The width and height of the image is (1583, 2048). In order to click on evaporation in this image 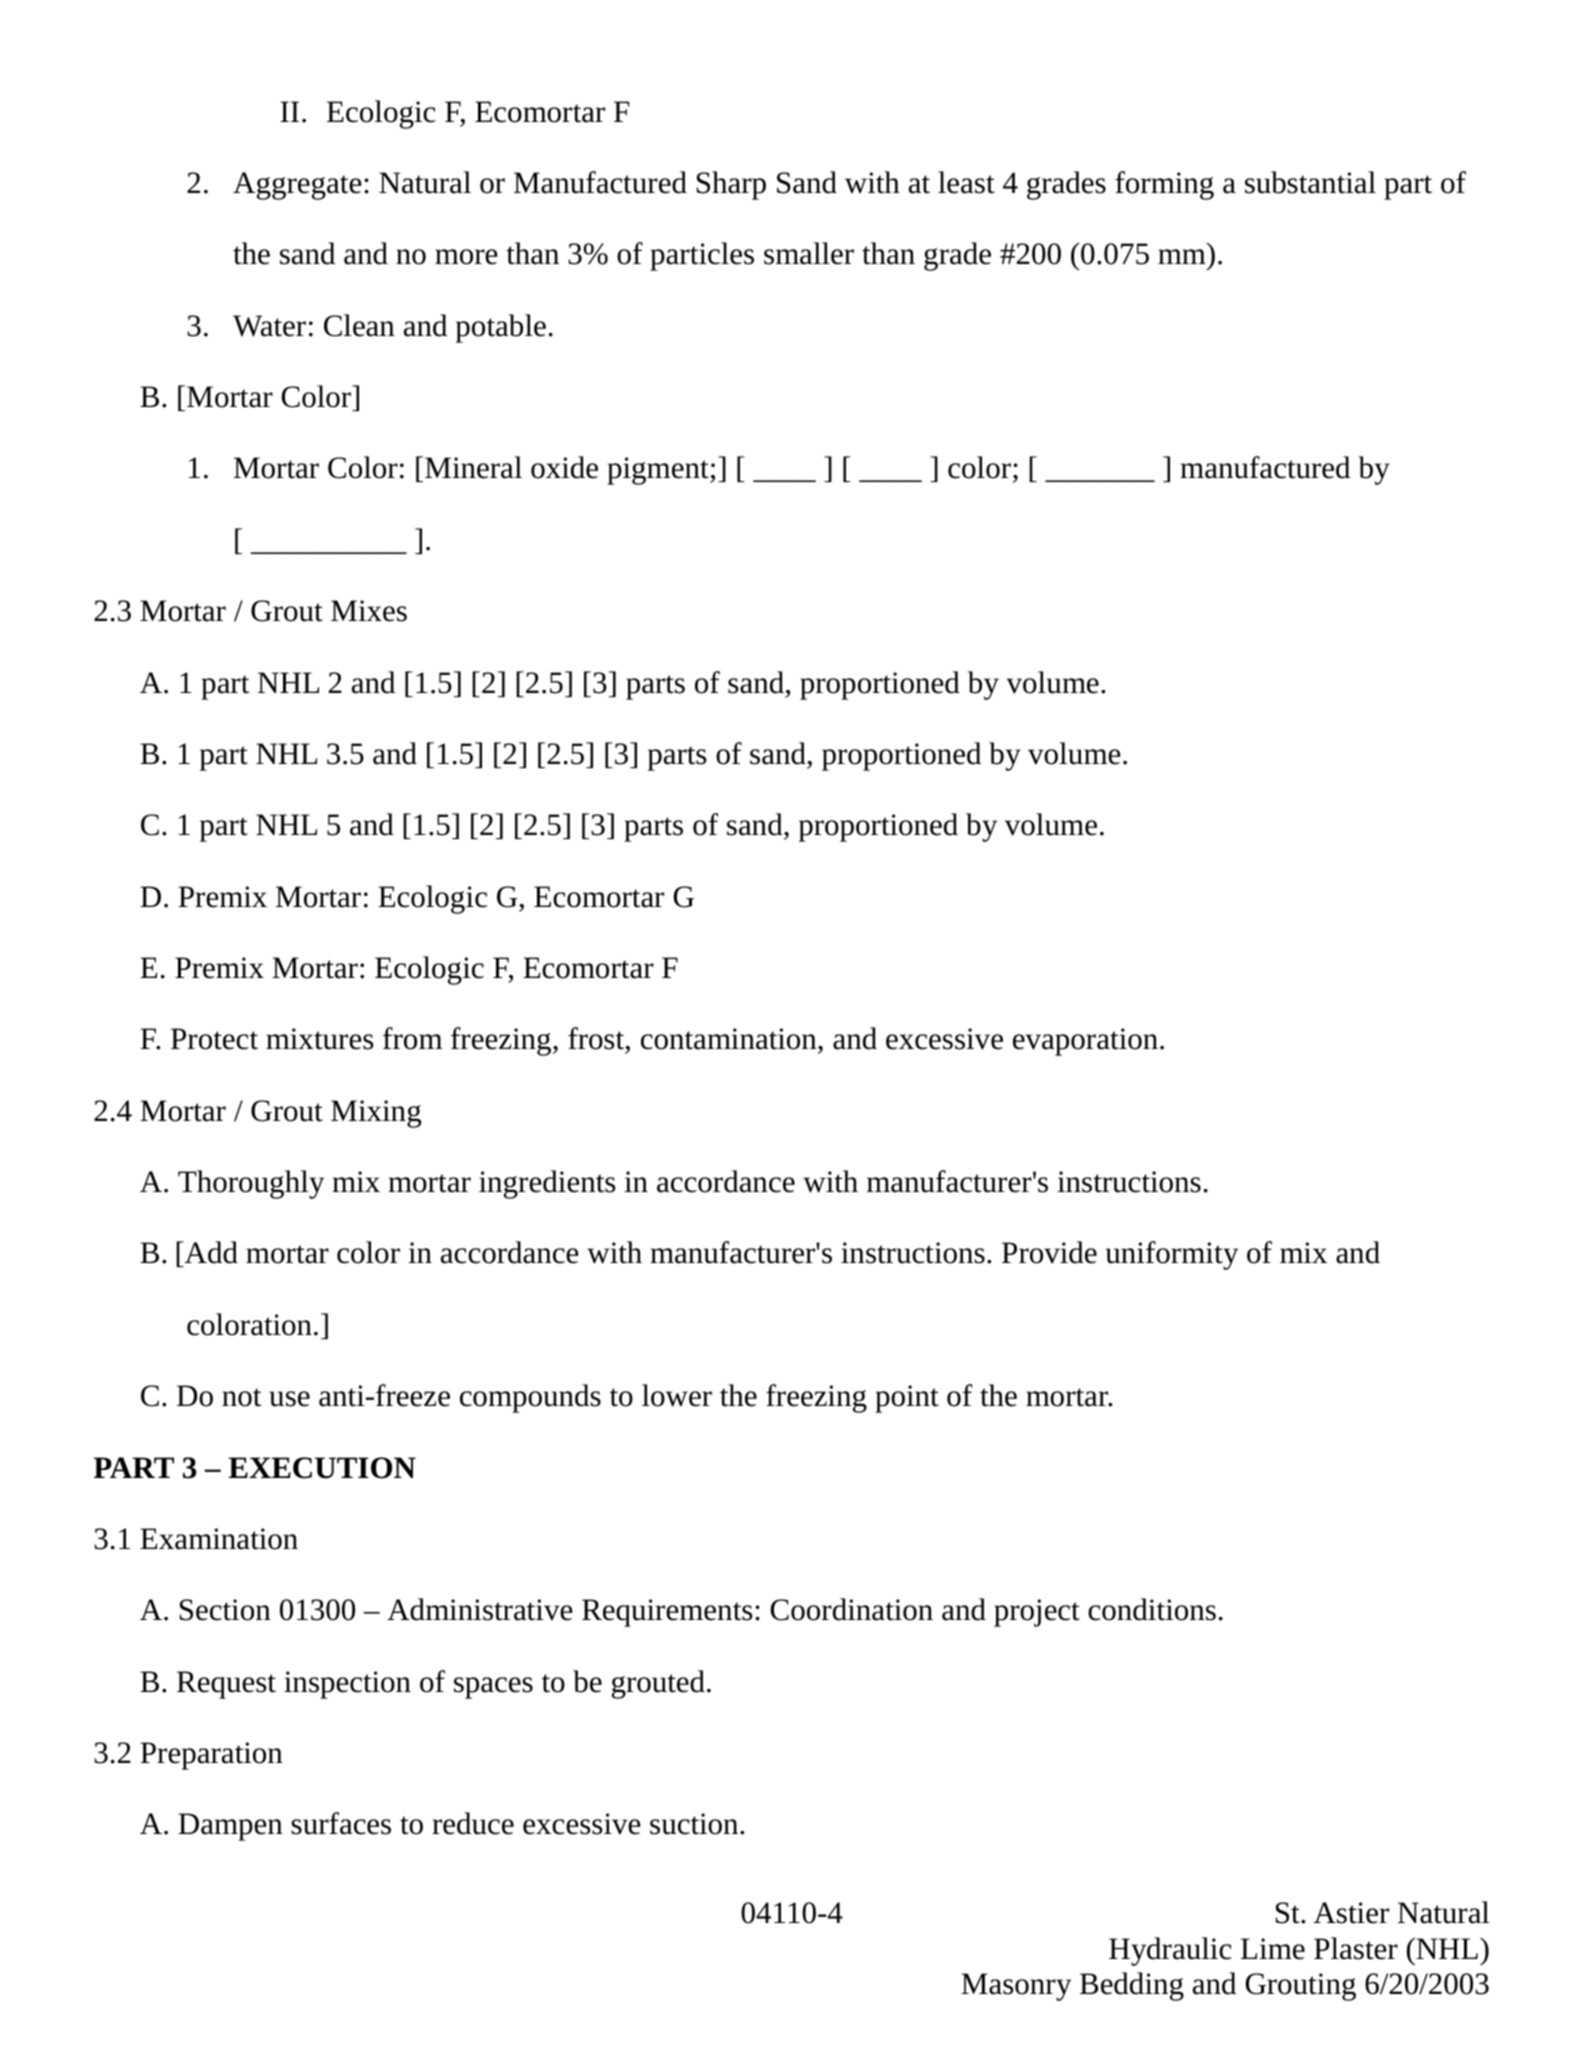, I will do `click(1085, 1042)`.
